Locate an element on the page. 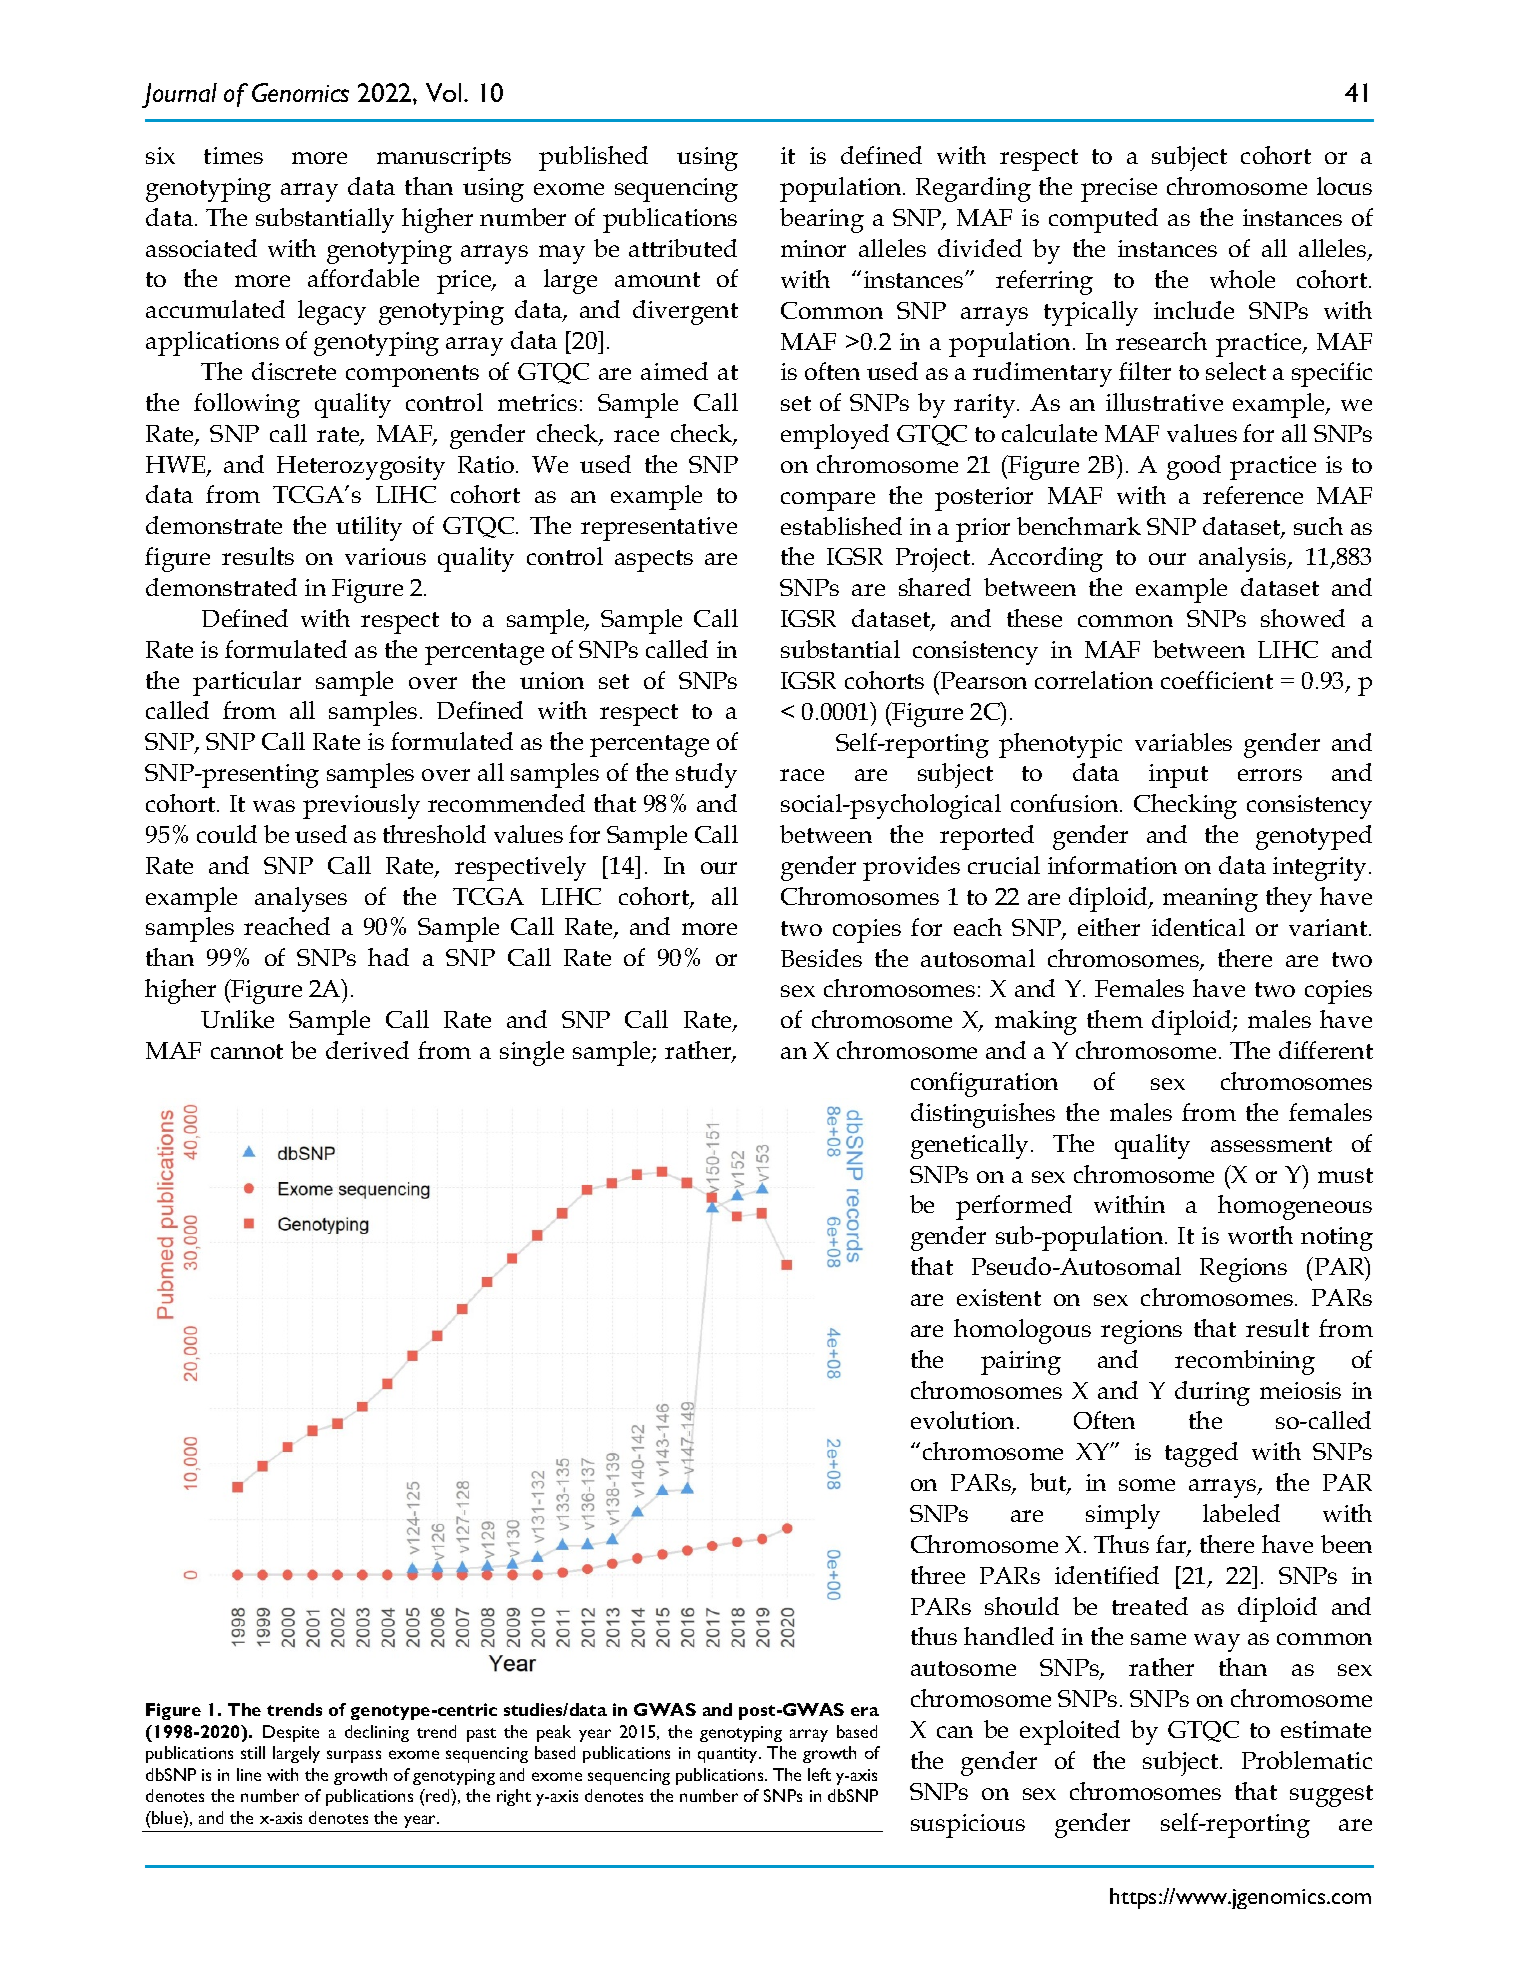 The height and width of the image is (1966, 1519). analyses is located at coordinates (301, 899).
